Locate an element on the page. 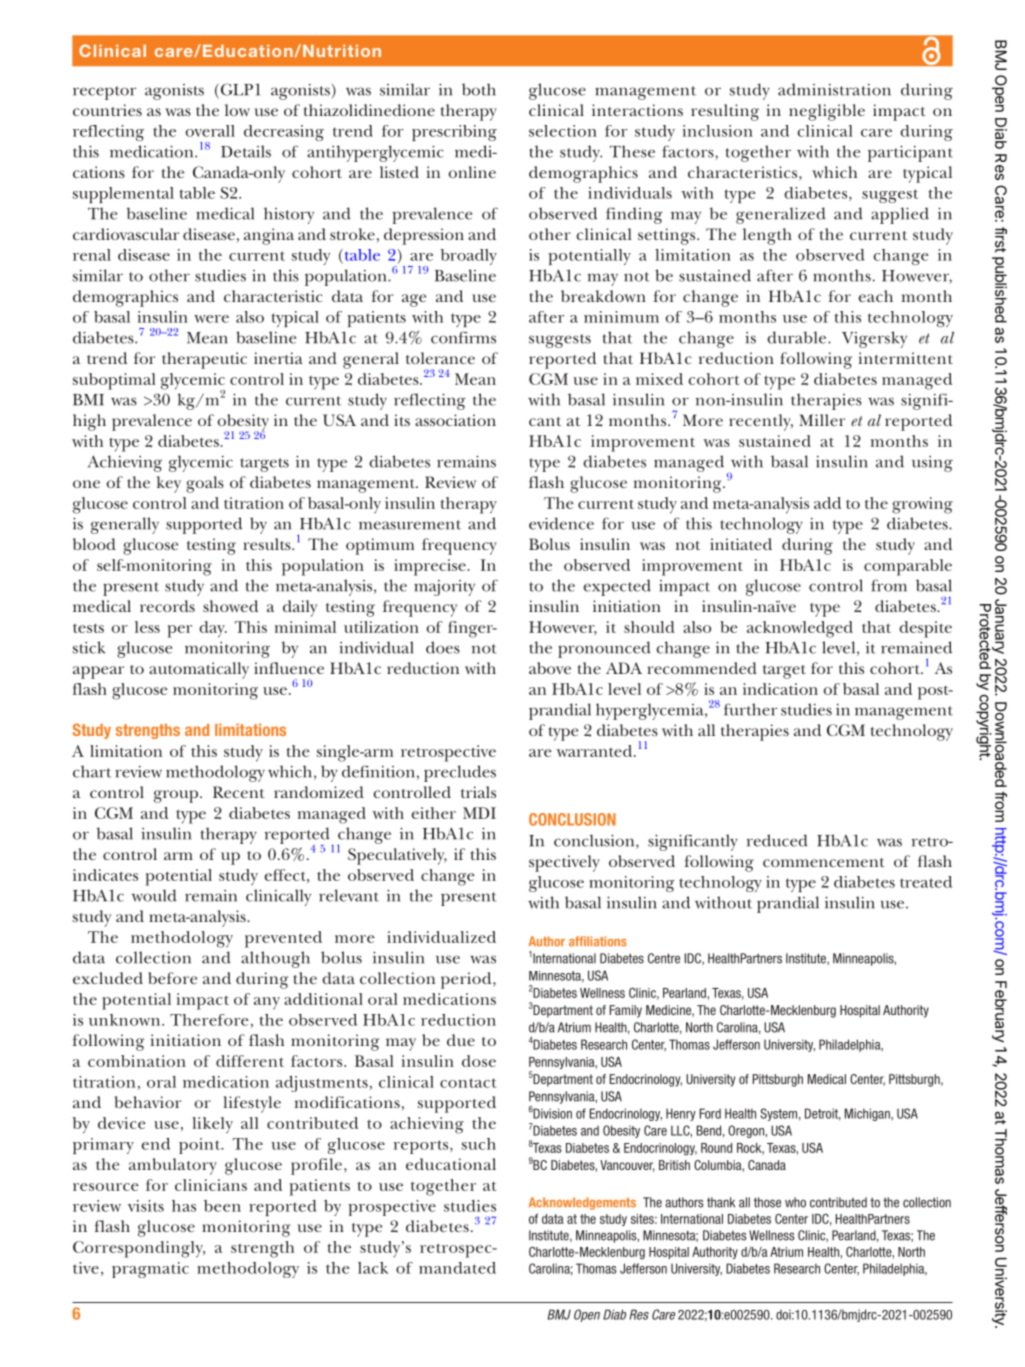 This document has height=1367, width=1025. durable is located at coordinates (798, 337).
